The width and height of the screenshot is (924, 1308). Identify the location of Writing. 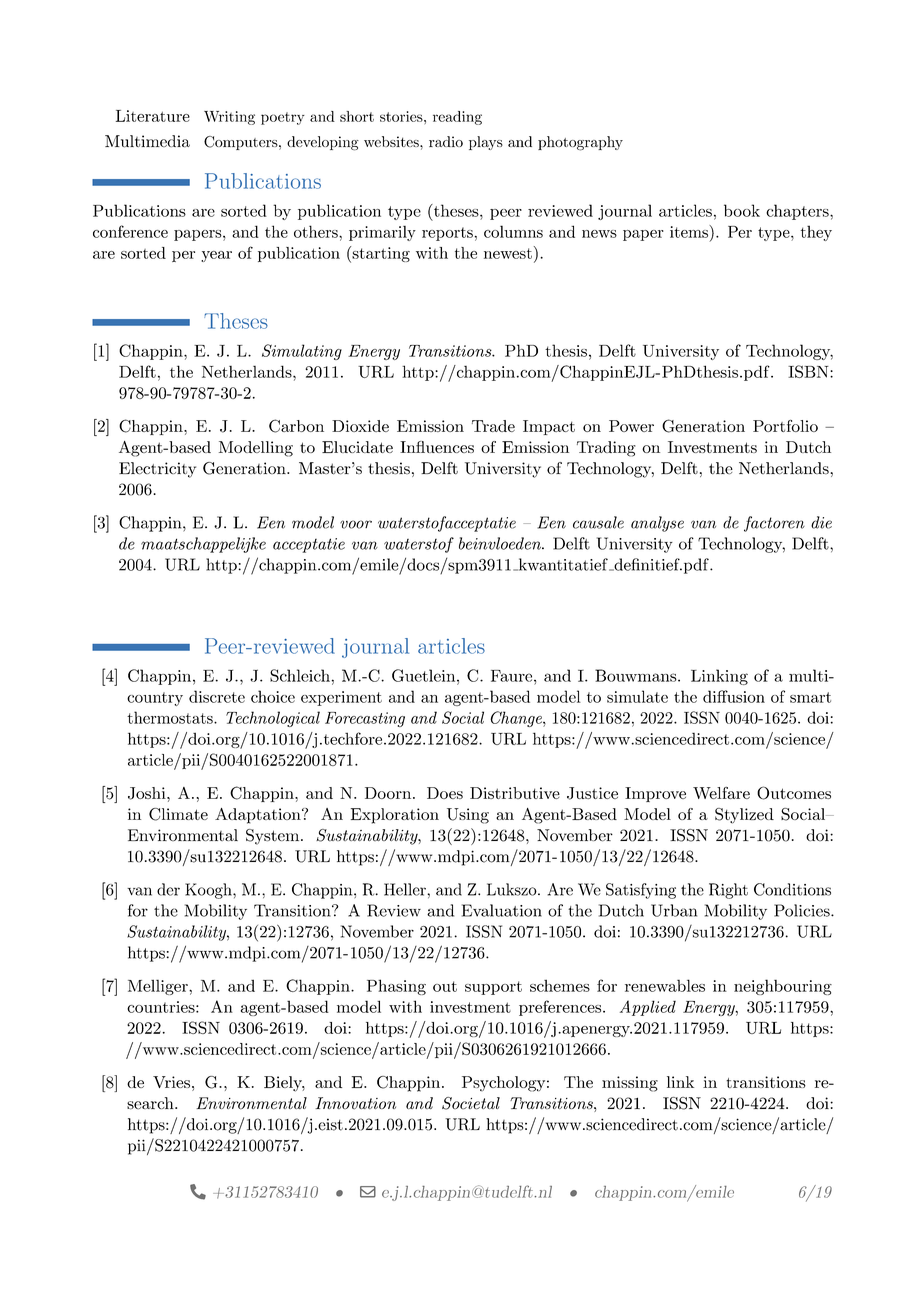
(229, 118).
